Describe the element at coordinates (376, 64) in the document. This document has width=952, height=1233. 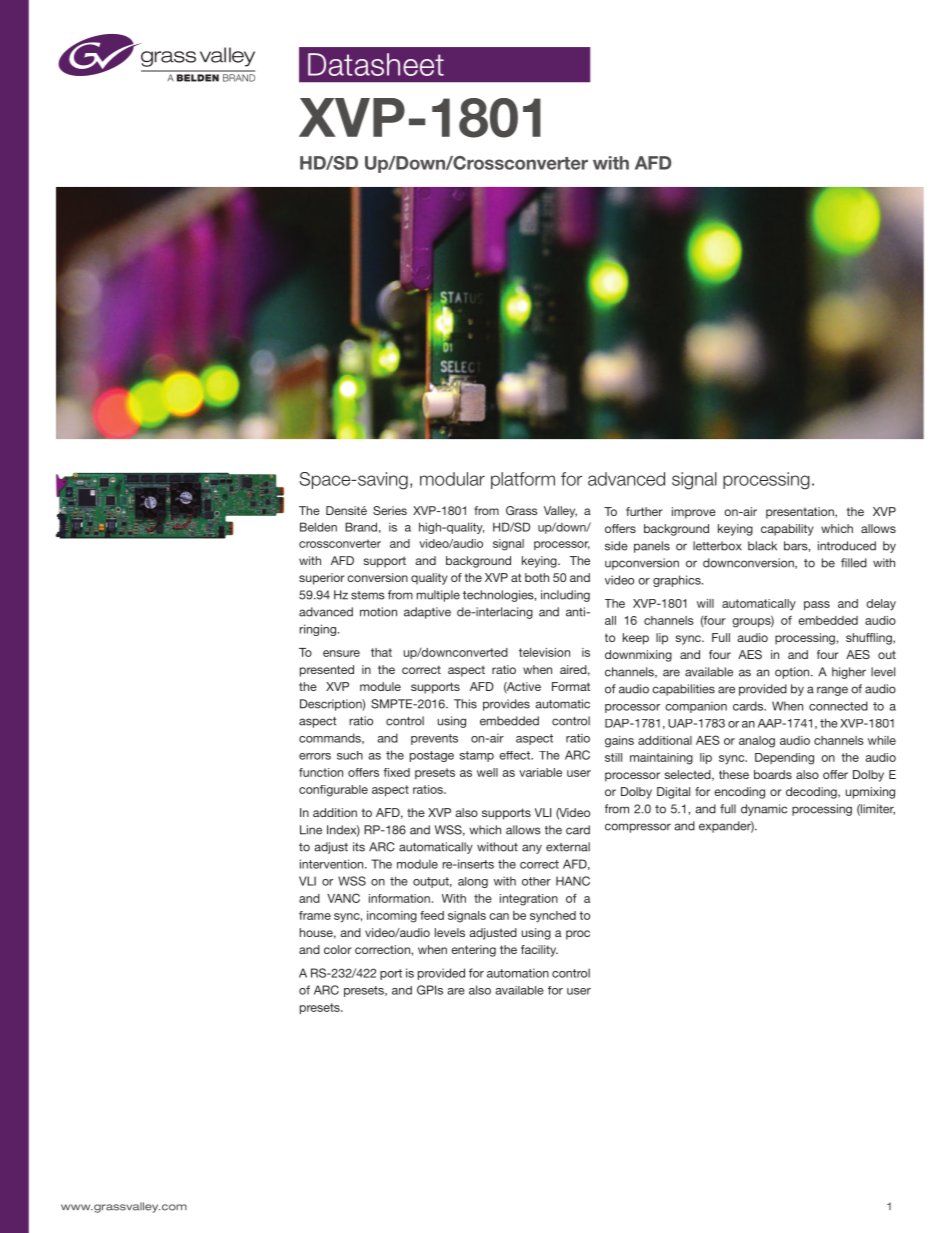
I see `Datasheet` at that location.
